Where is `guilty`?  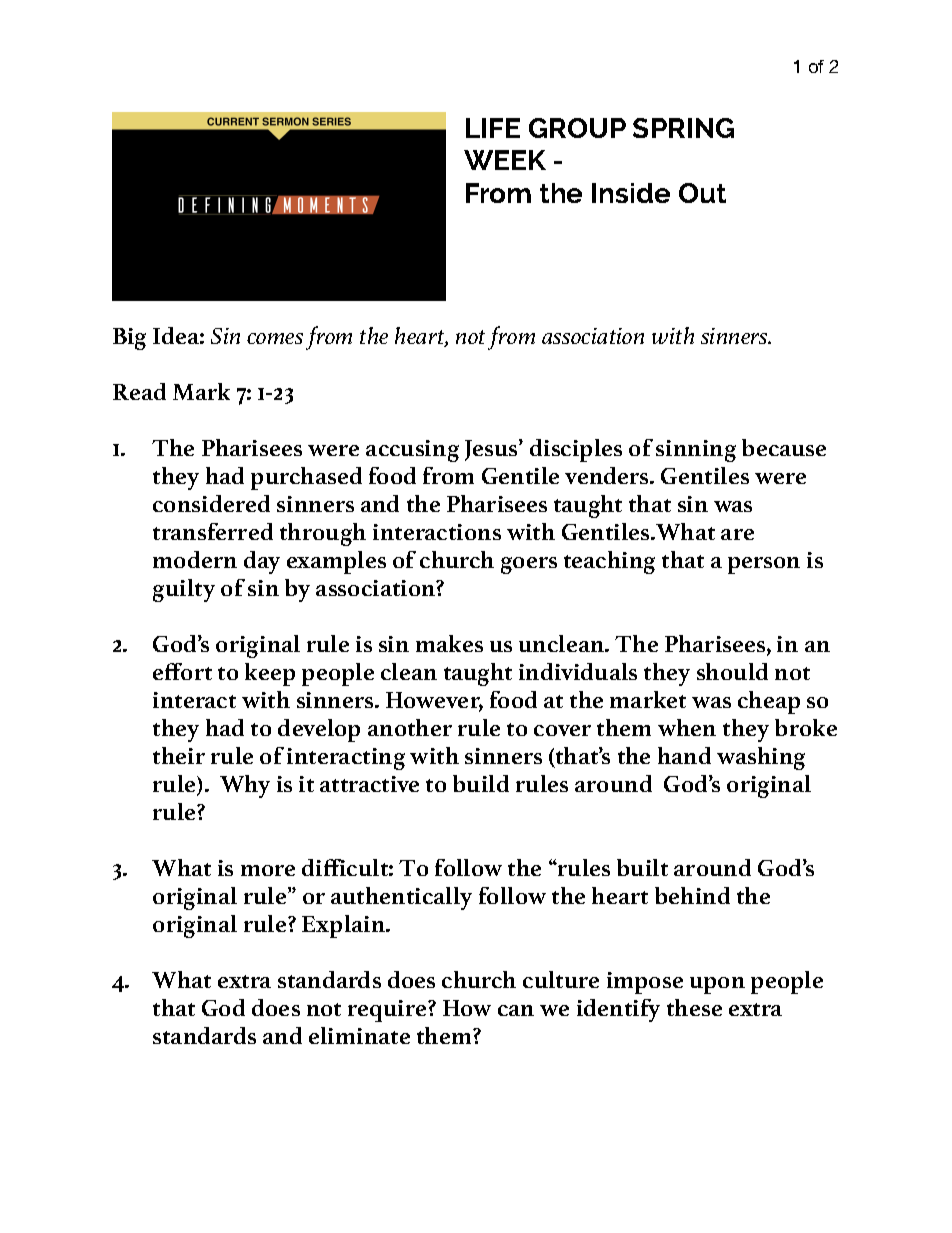 guilty is located at coordinates (184, 590).
